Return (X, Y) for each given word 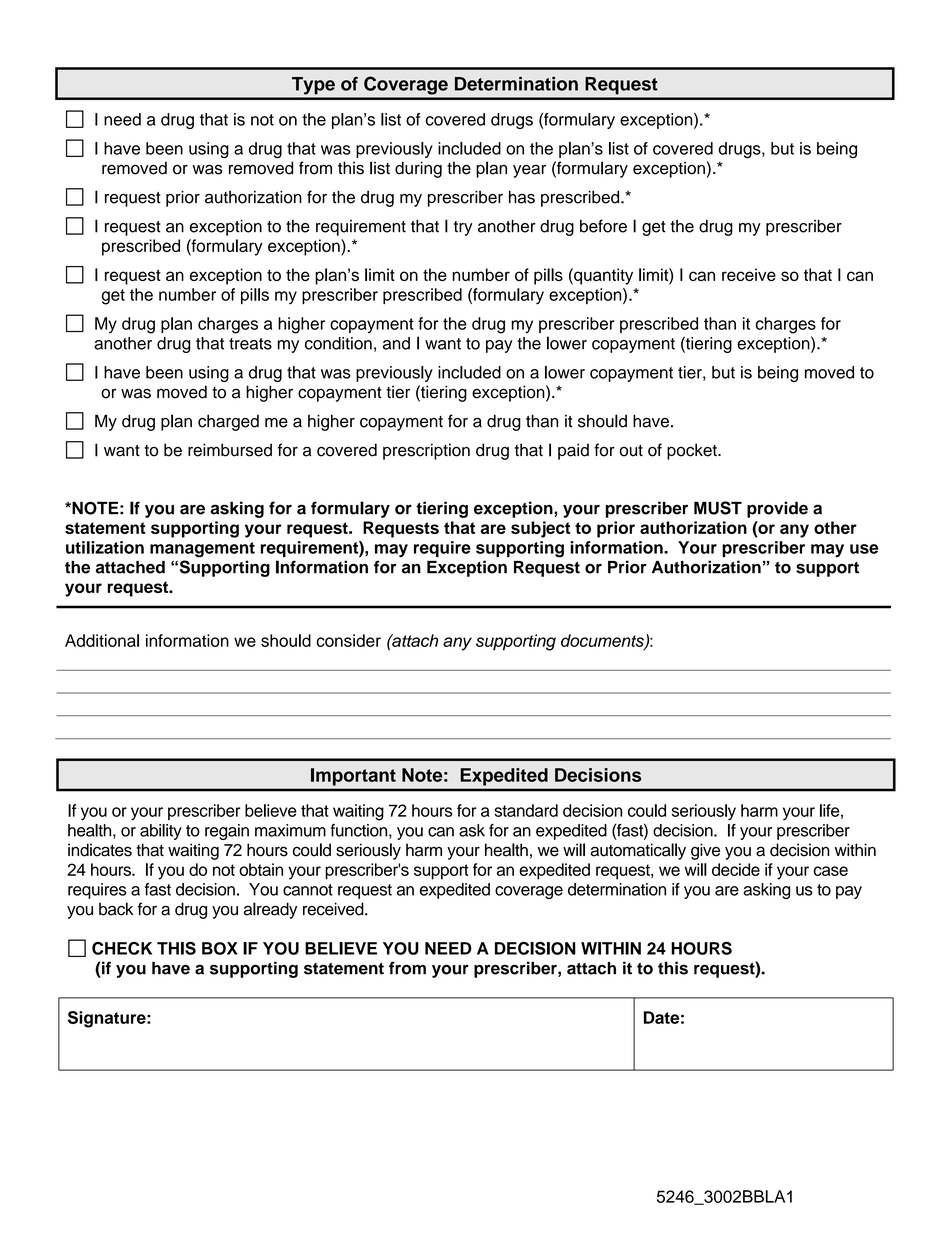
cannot (308, 890)
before (603, 226)
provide (777, 509)
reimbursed (230, 450)
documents (603, 641)
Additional (102, 640)
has (522, 197)
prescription (426, 451)
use (864, 549)
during (418, 169)
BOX (220, 948)
